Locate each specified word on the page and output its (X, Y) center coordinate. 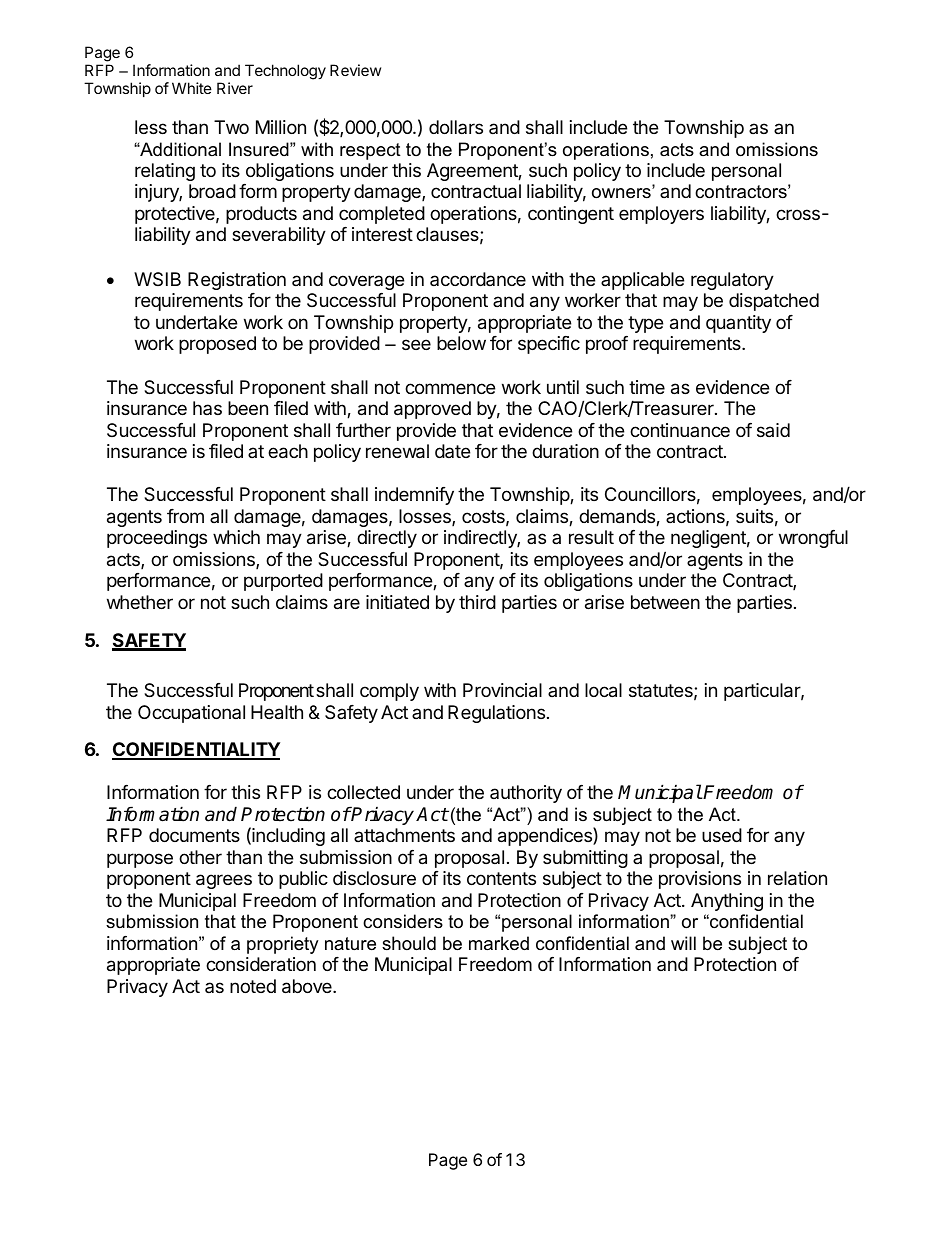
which (236, 537)
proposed (217, 345)
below (461, 343)
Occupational (191, 714)
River (235, 88)
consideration (261, 964)
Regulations (496, 714)
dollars (456, 127)
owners (622, 193)
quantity (738, 324)
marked (499, 943)
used (722, 835)
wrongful (813, 539)
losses (426, 517)
